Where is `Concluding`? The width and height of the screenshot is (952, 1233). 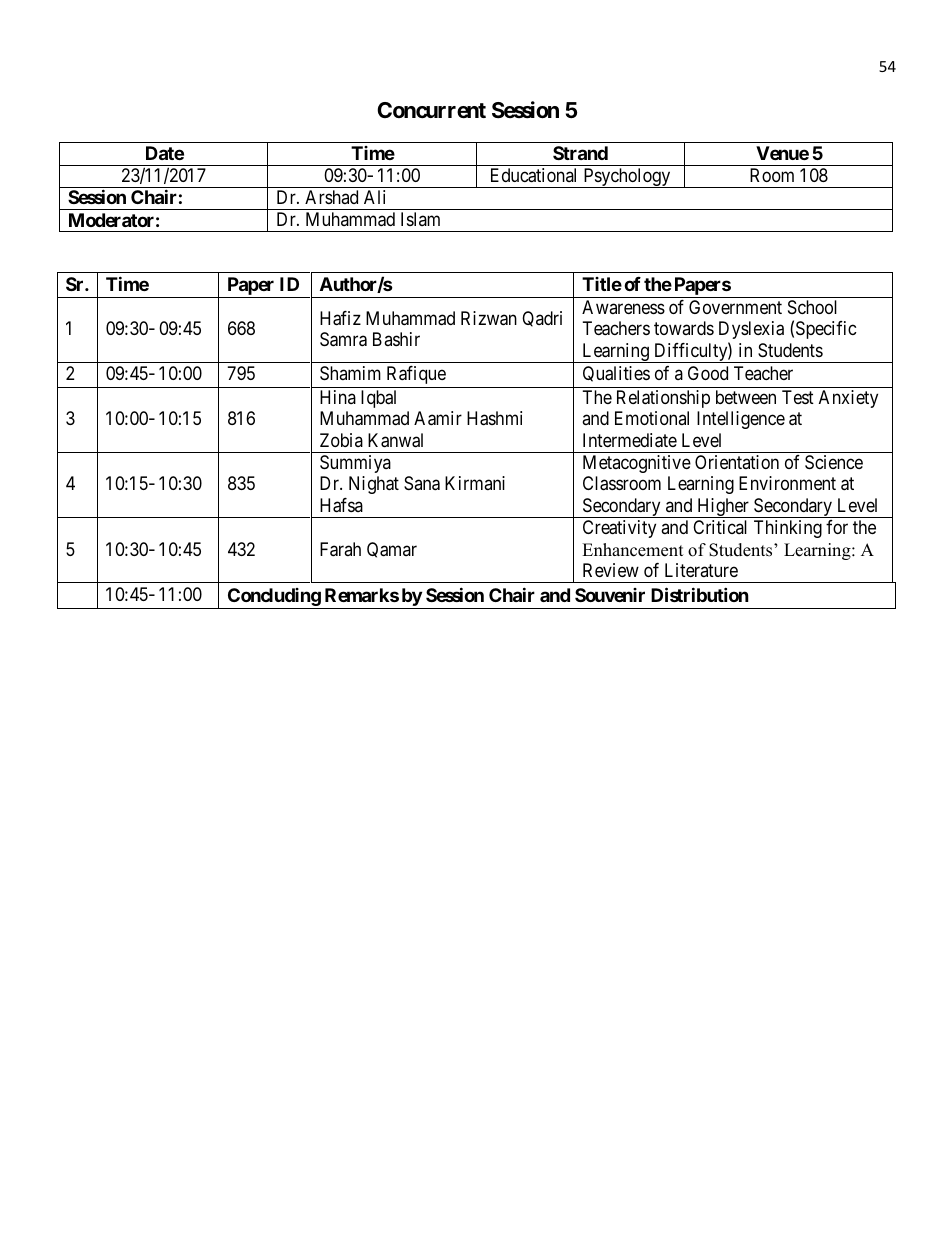
Concluding is located at coordinates (274, 597).
